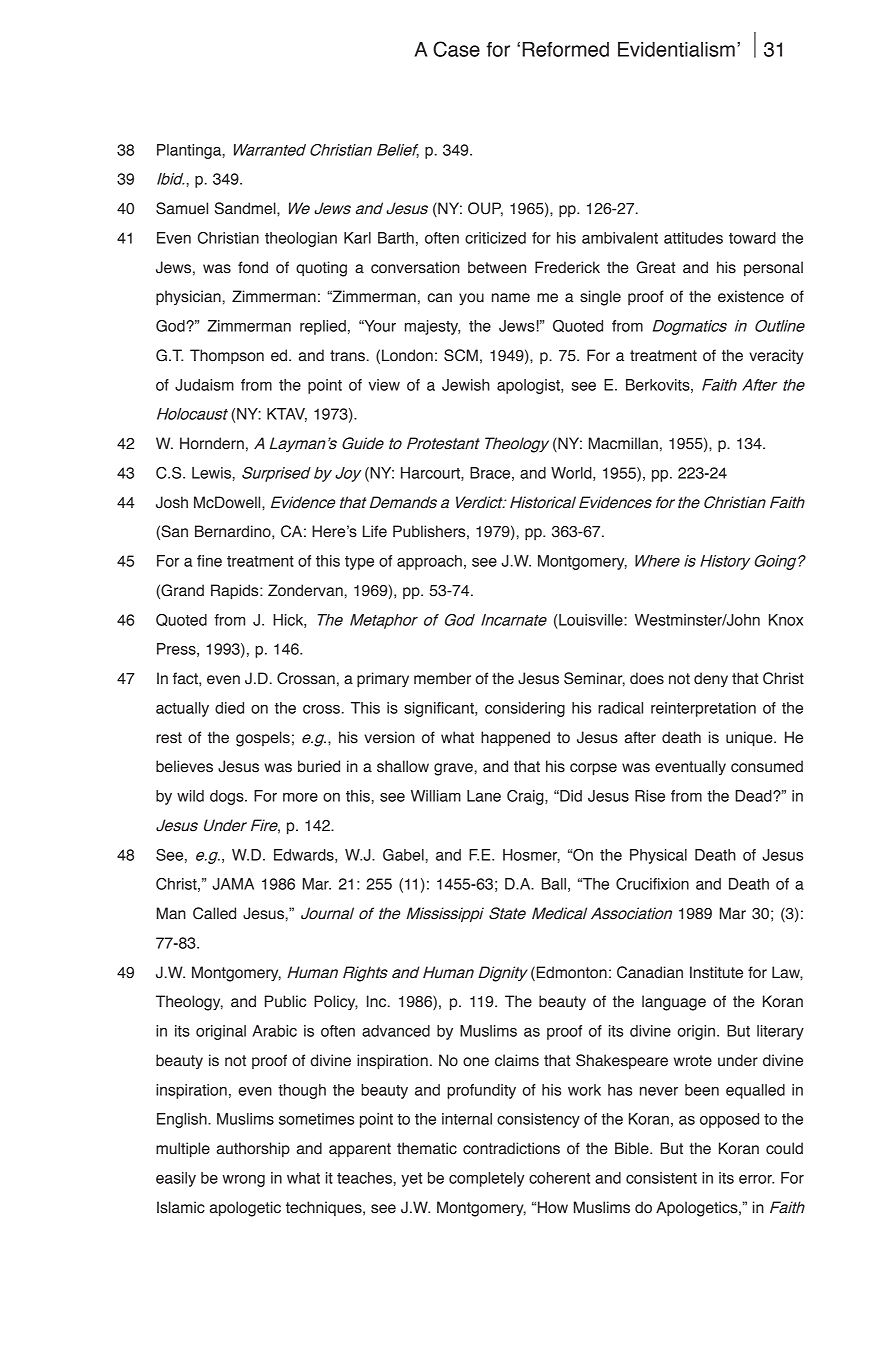 This screenshot has height=1345, width=896. What do you see at coordinates (236, 592) in the screenshot?
I see `Rapids` at bounding box center [236, 592].
